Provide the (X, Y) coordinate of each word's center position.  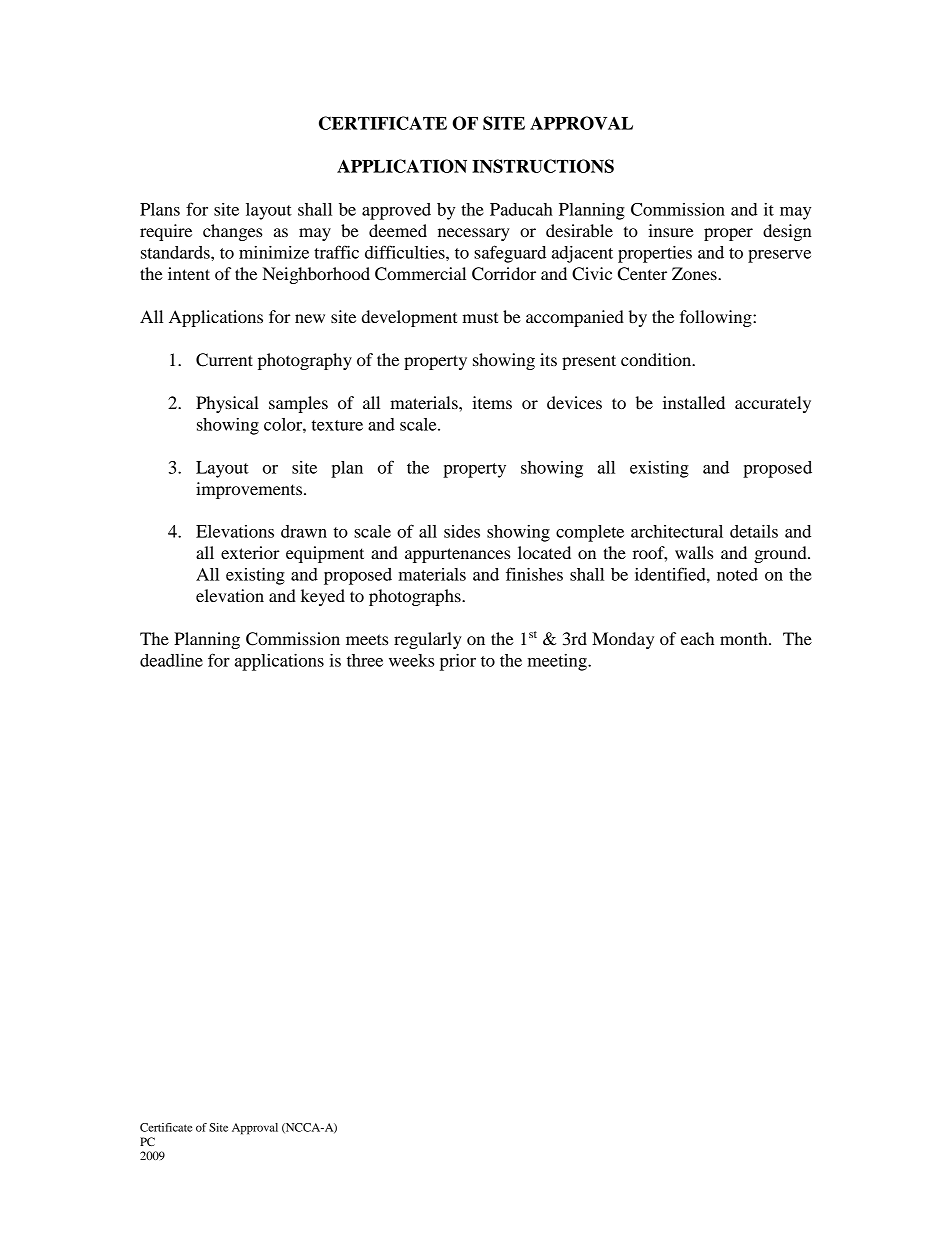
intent (189, 273)
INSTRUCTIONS (543, 166)
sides (462, 531)
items (492, 402)
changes (232, 232)
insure (671, 230)
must (480, 318)
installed (694, 402)
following (717, 318)
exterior (250, 552)
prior (458, 662)
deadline (171, 660)
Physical (227, 404)
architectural (677, 531)
